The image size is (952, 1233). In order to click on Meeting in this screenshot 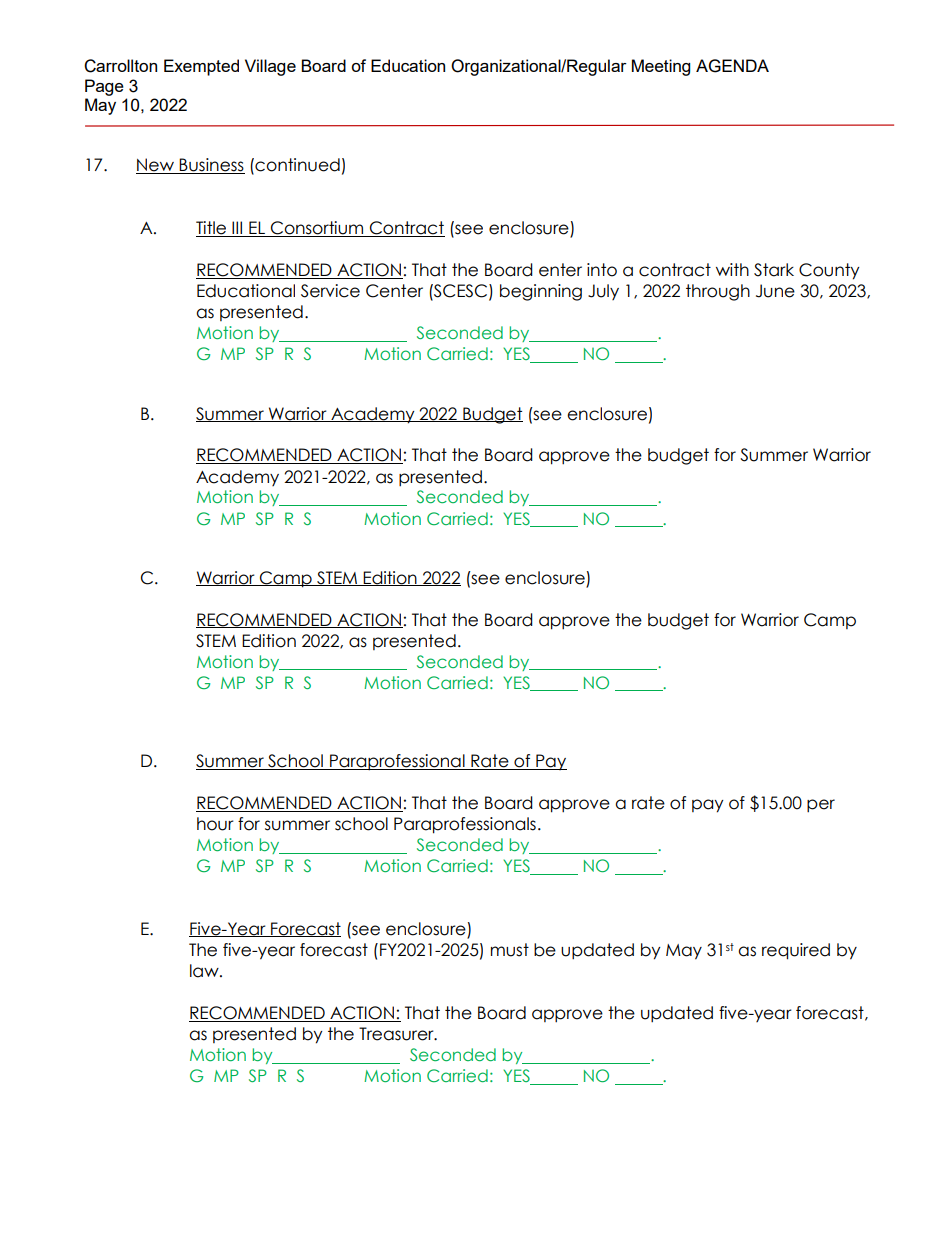, I will do `click(661, 67)`.
